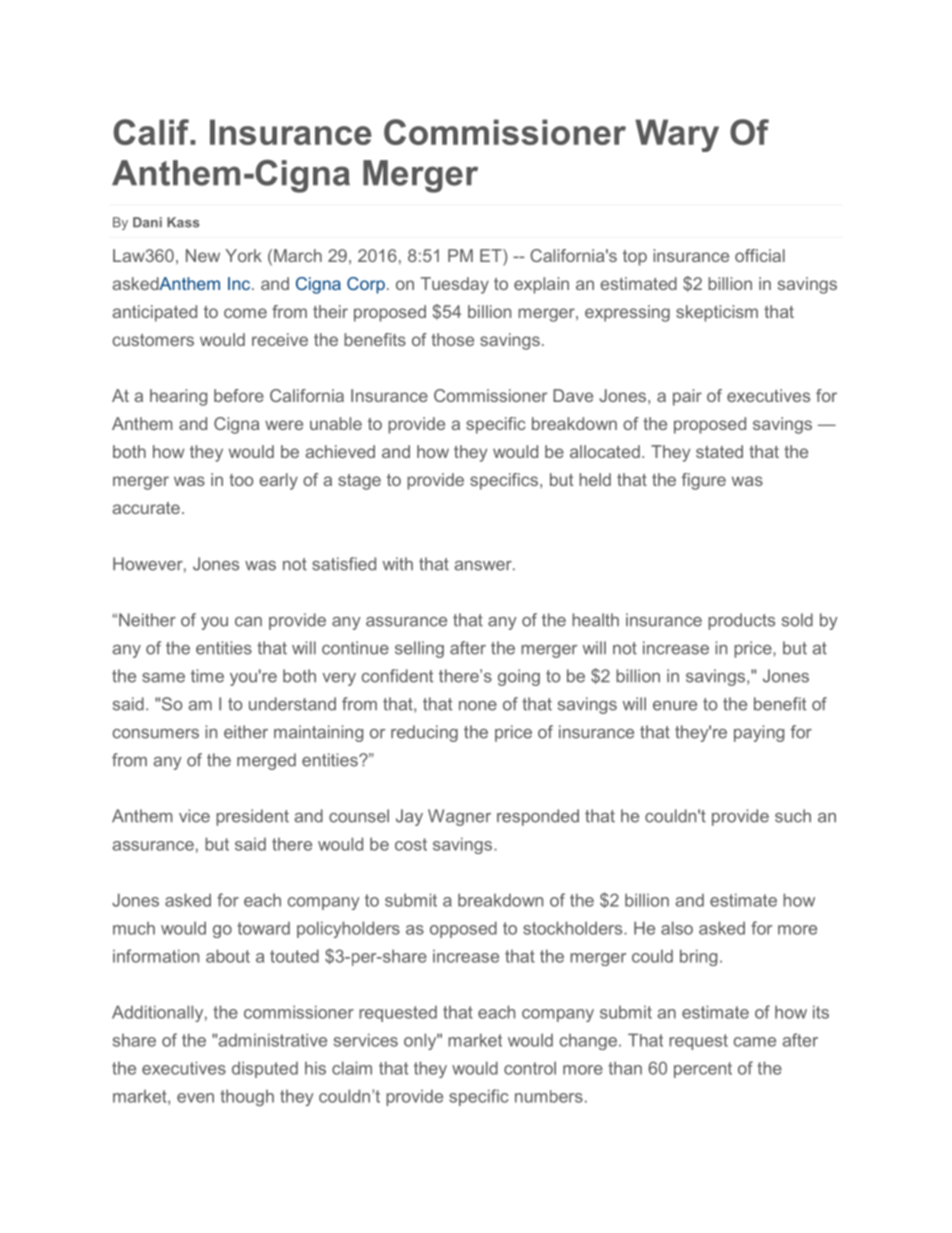  What do you see at coordinates (687, 397) in the image?
I see `pair` at bounding box center [687, 397].
